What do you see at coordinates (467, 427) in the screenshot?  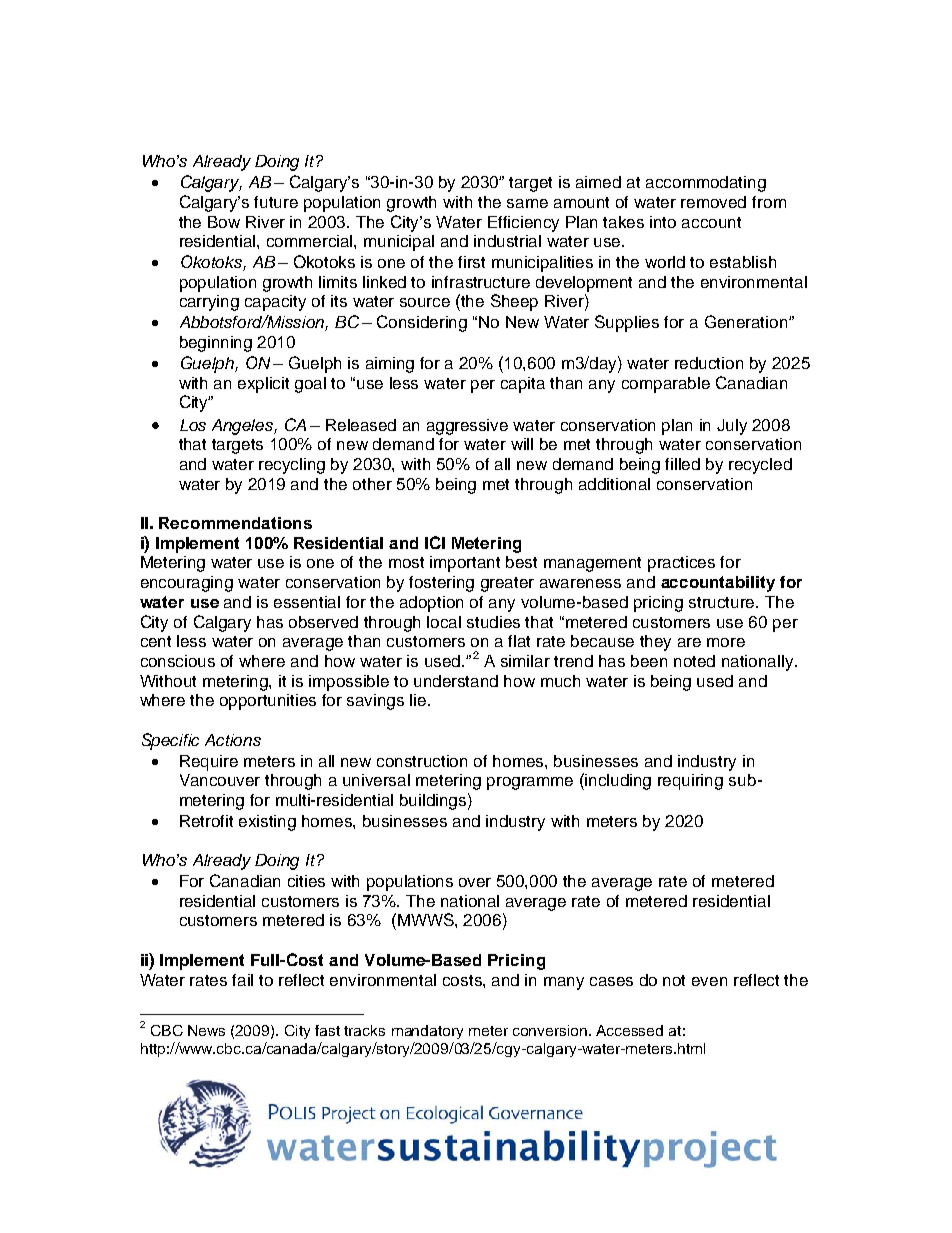 I see `aggressive` at bounding box center [467, 427].
